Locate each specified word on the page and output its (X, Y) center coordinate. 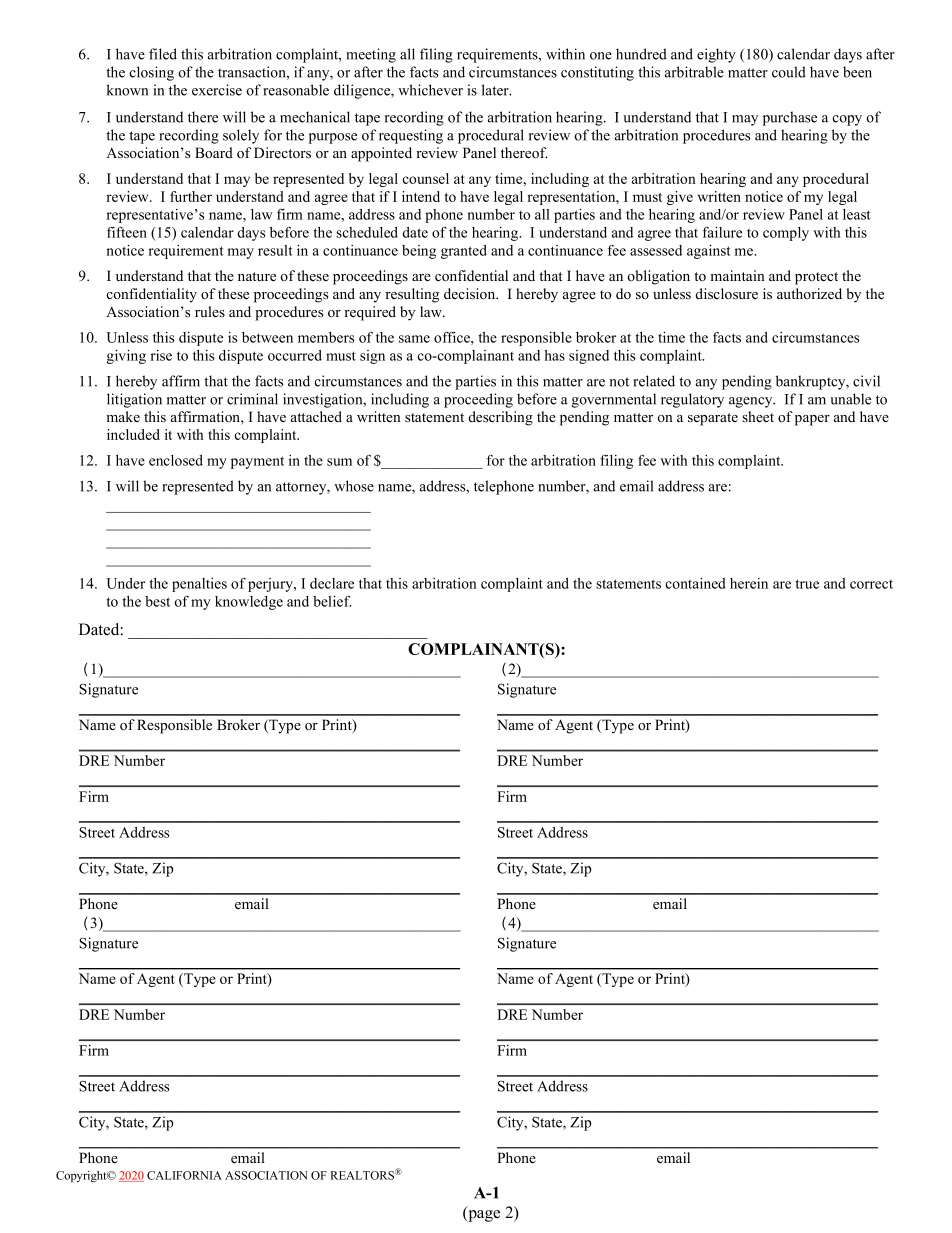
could (789, 72)
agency (752, 402)
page (483, 1216)
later (496, 90)
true (807, 584)
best (157, 601)
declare (332, 583)
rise (161, 355)
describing (500, 418)
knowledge (249, 603)
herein (749, 583)
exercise (217, 90)
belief (332, 601)
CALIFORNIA (184, 1175)
